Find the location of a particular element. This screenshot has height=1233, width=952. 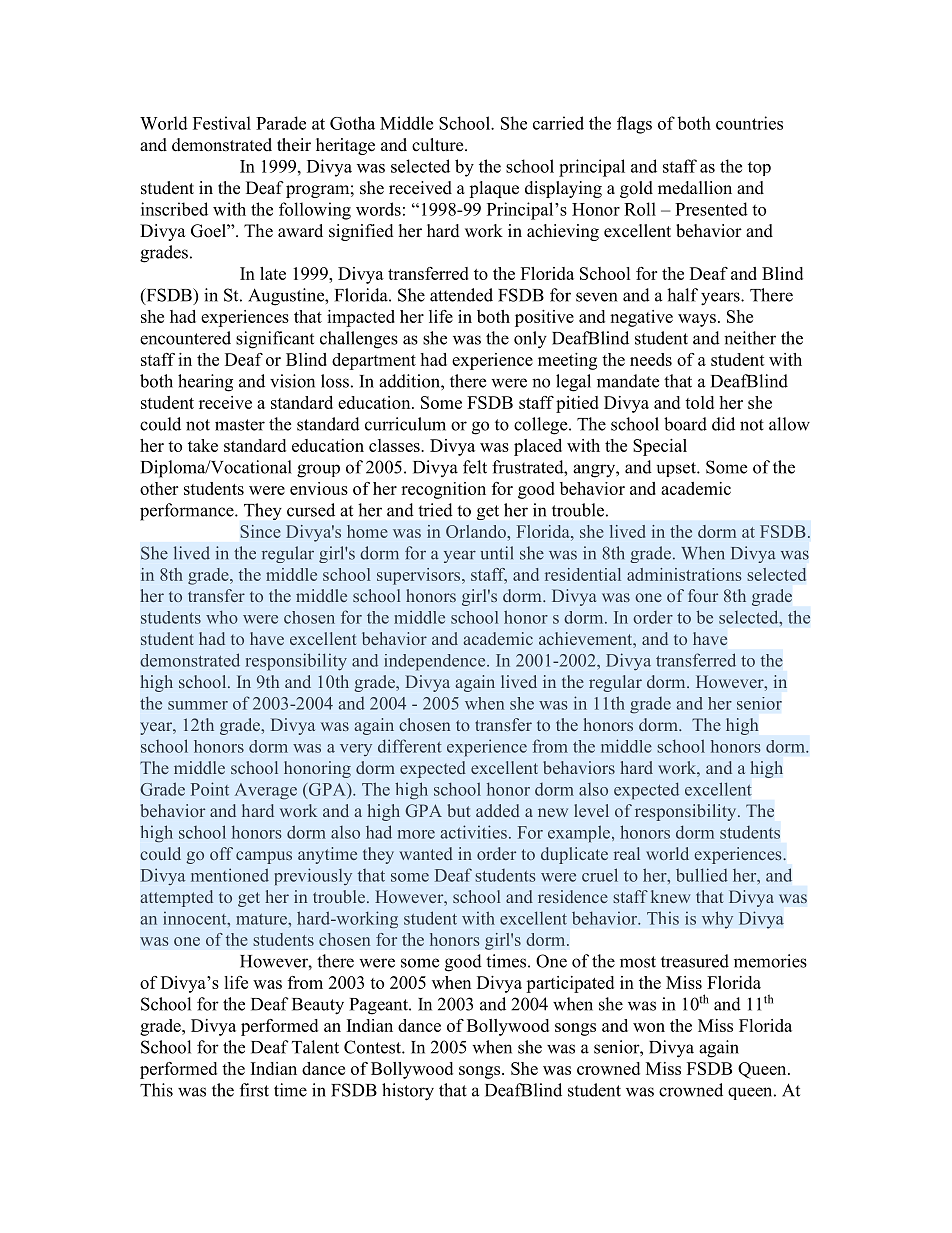

upset is located at coordinates (677, 469).
